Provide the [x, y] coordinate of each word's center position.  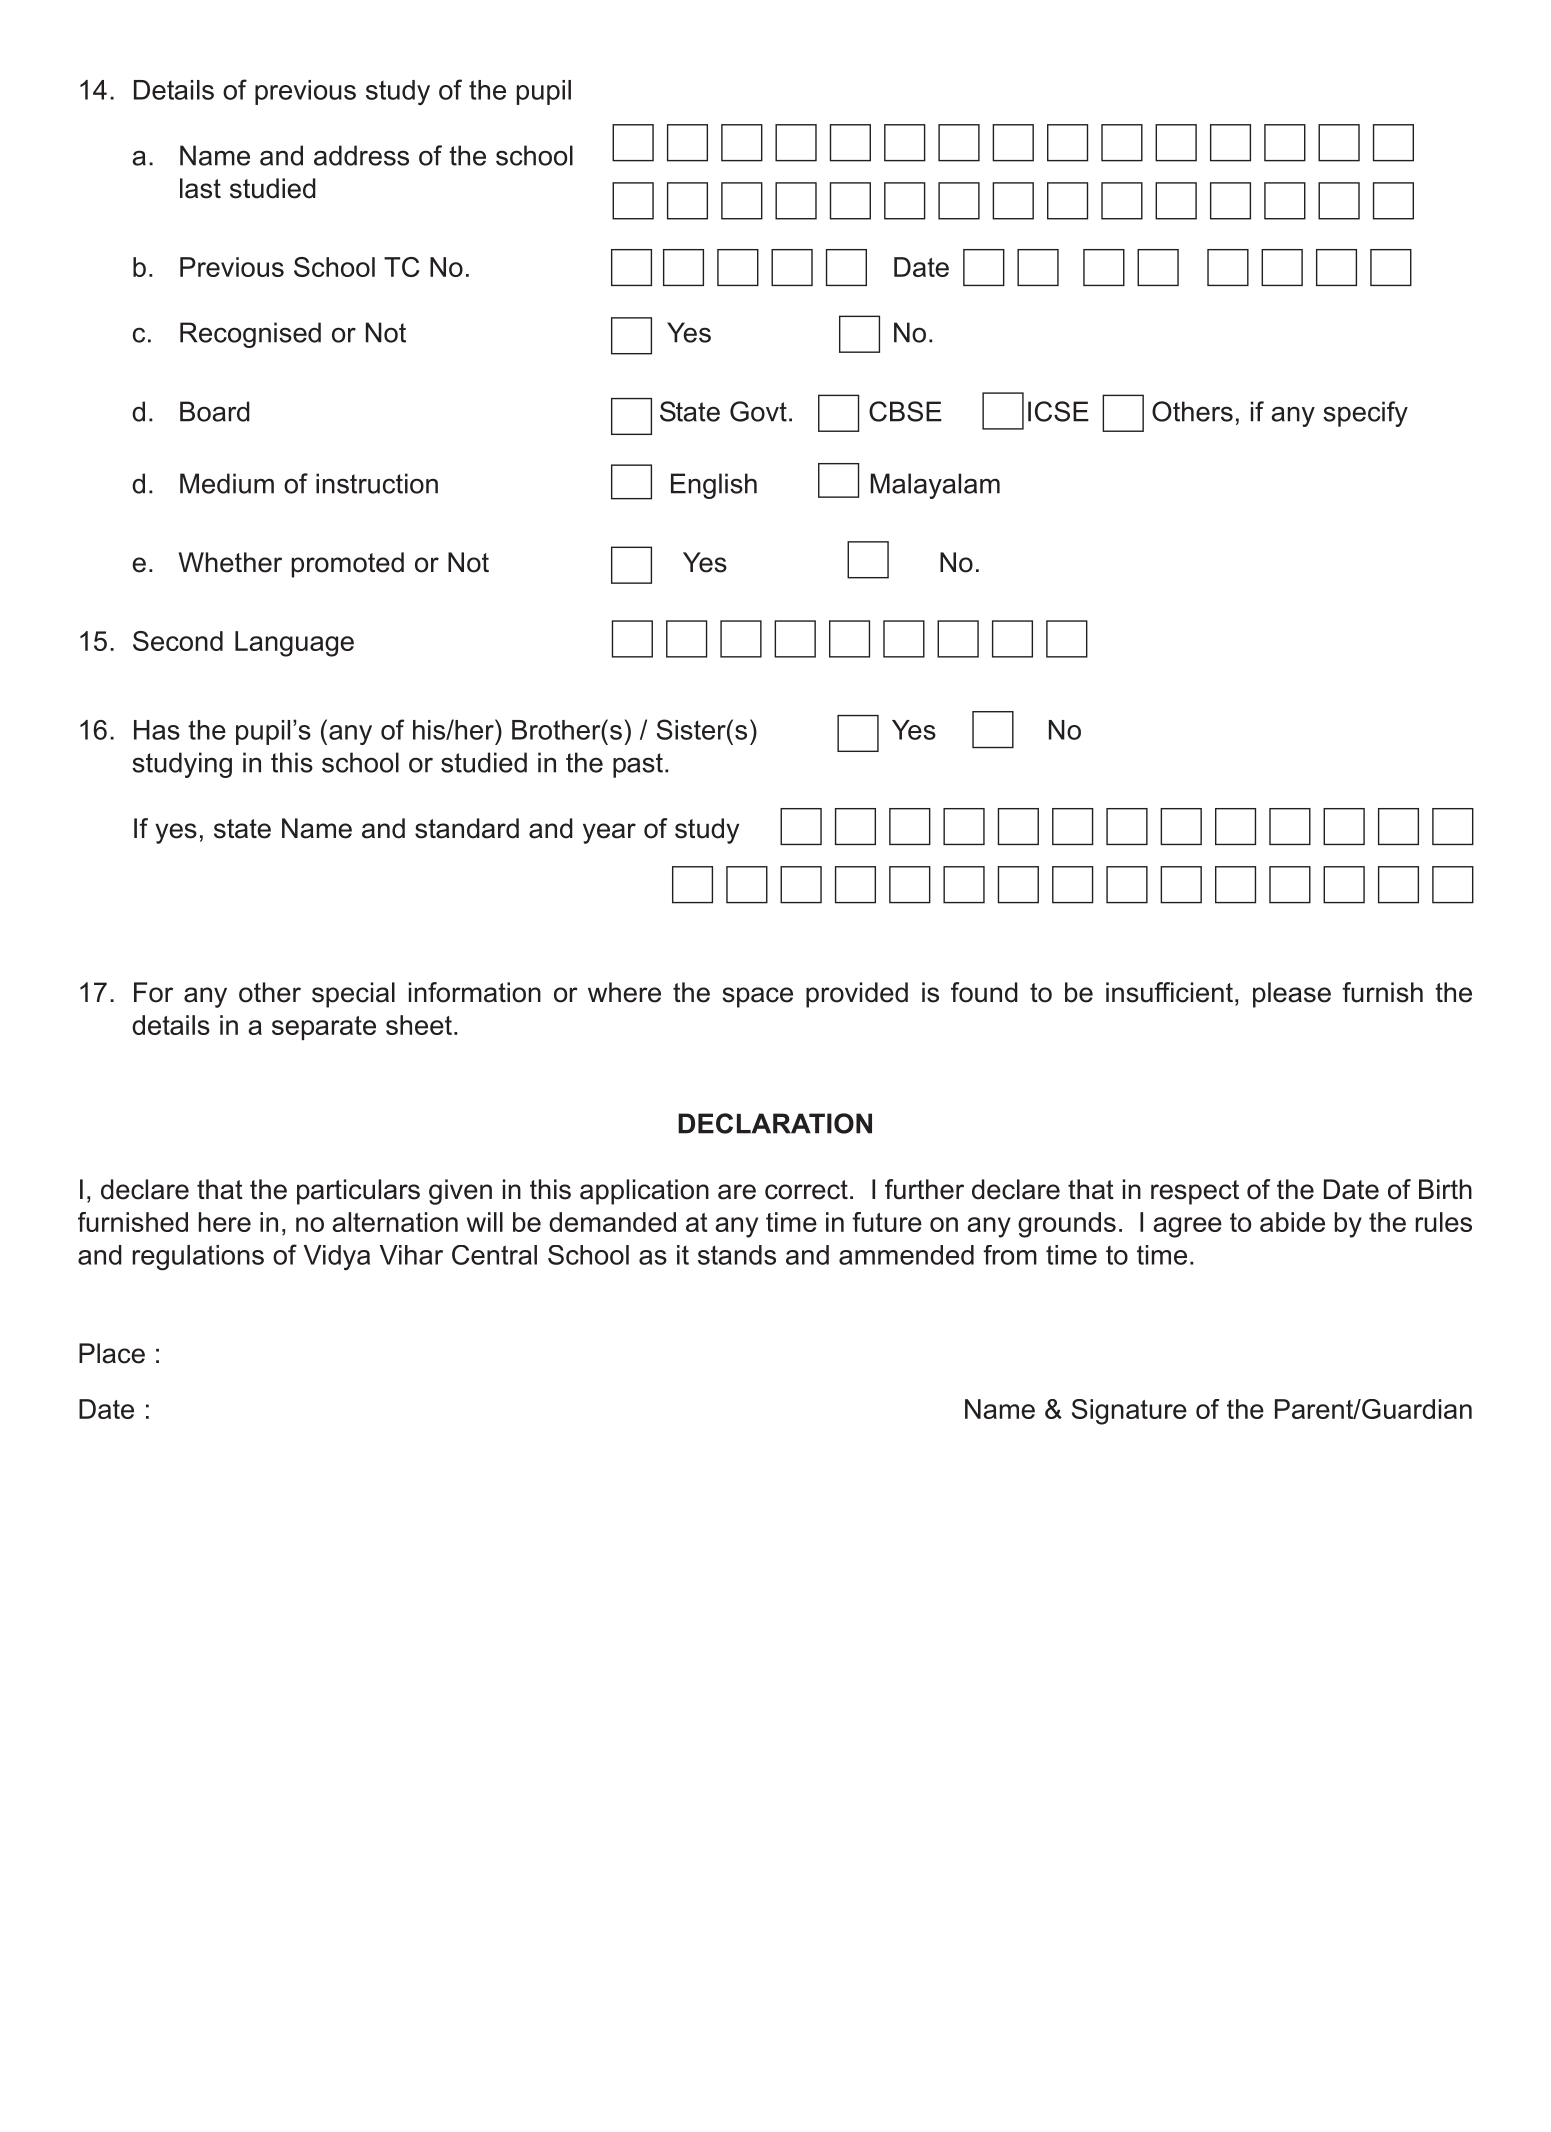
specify [1365, 414]
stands [737, 1255]
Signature [1129, 1412]
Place [112, 1353]
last [200, 188]
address [361, 155]
